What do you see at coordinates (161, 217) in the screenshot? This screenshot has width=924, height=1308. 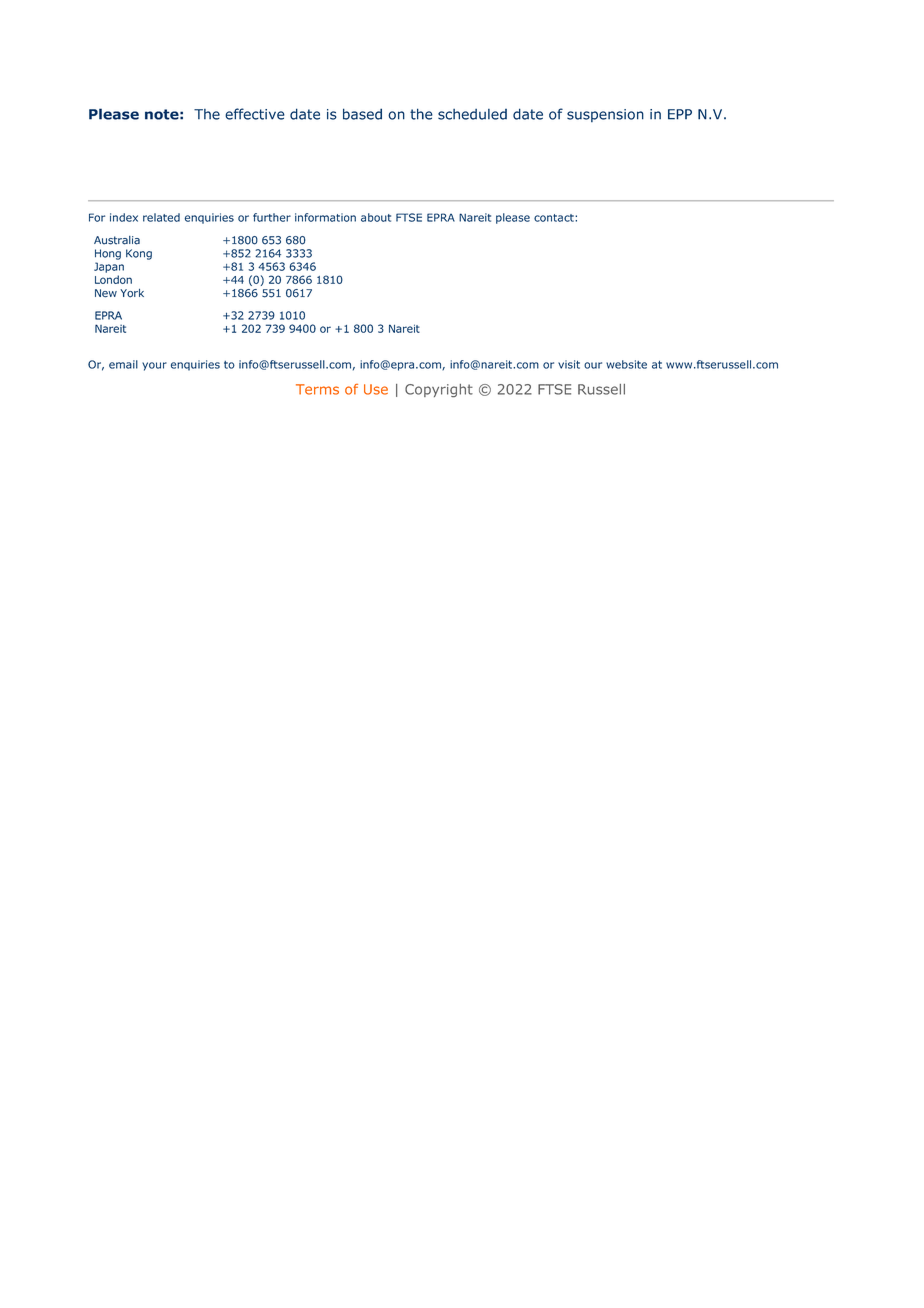 I see `related` at bounding box center [161, 217].
